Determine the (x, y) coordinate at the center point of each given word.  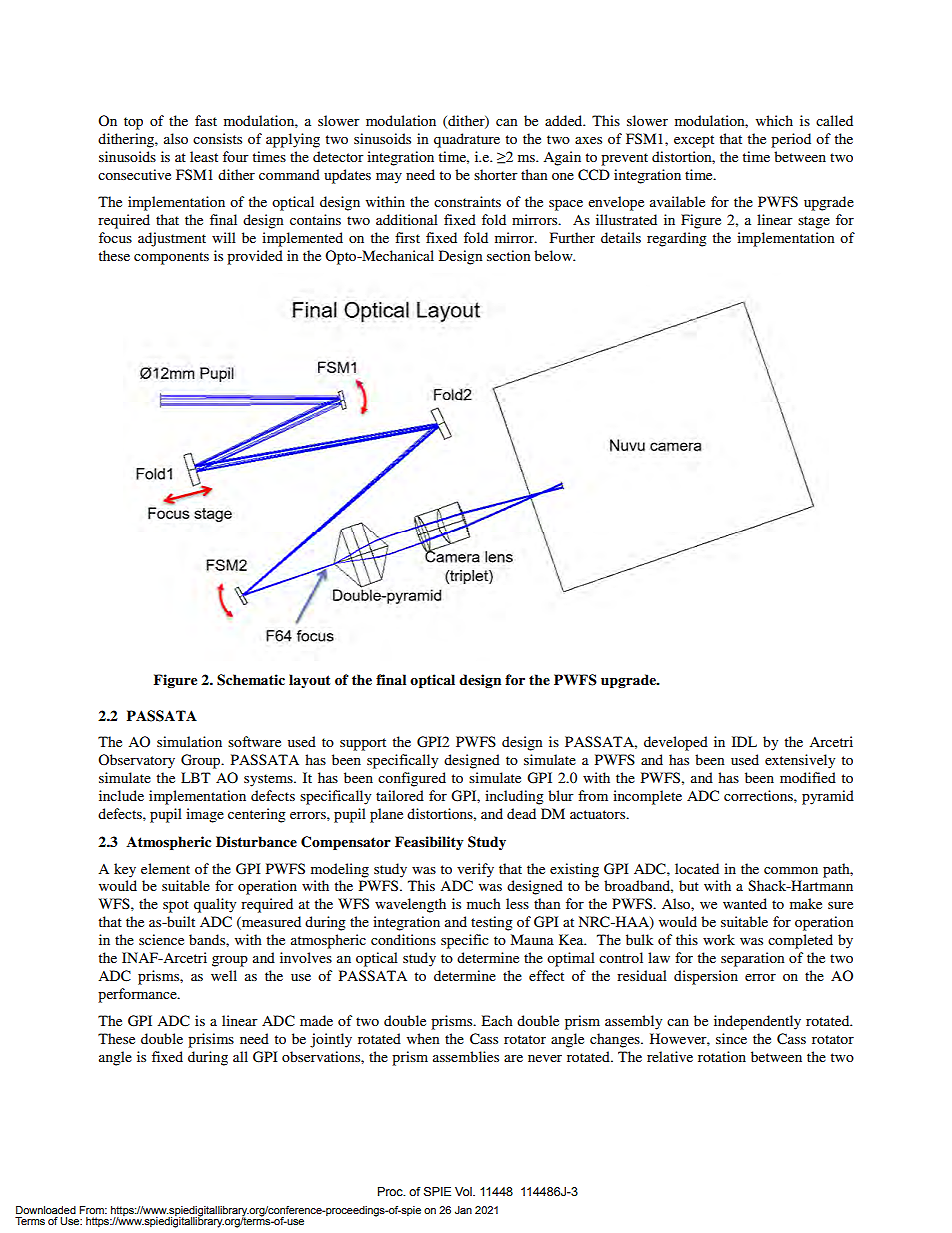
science (161, 939)
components (171, 258)
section (508, 255)
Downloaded (46, 1210)
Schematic (251, 680)
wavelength (410, 905)
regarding (677, 239)
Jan (463, 1210)
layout (309, 681)
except (694, 141)
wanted (745, 903)
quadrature (467, 140)
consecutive (134, 174)
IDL (744, 741)
